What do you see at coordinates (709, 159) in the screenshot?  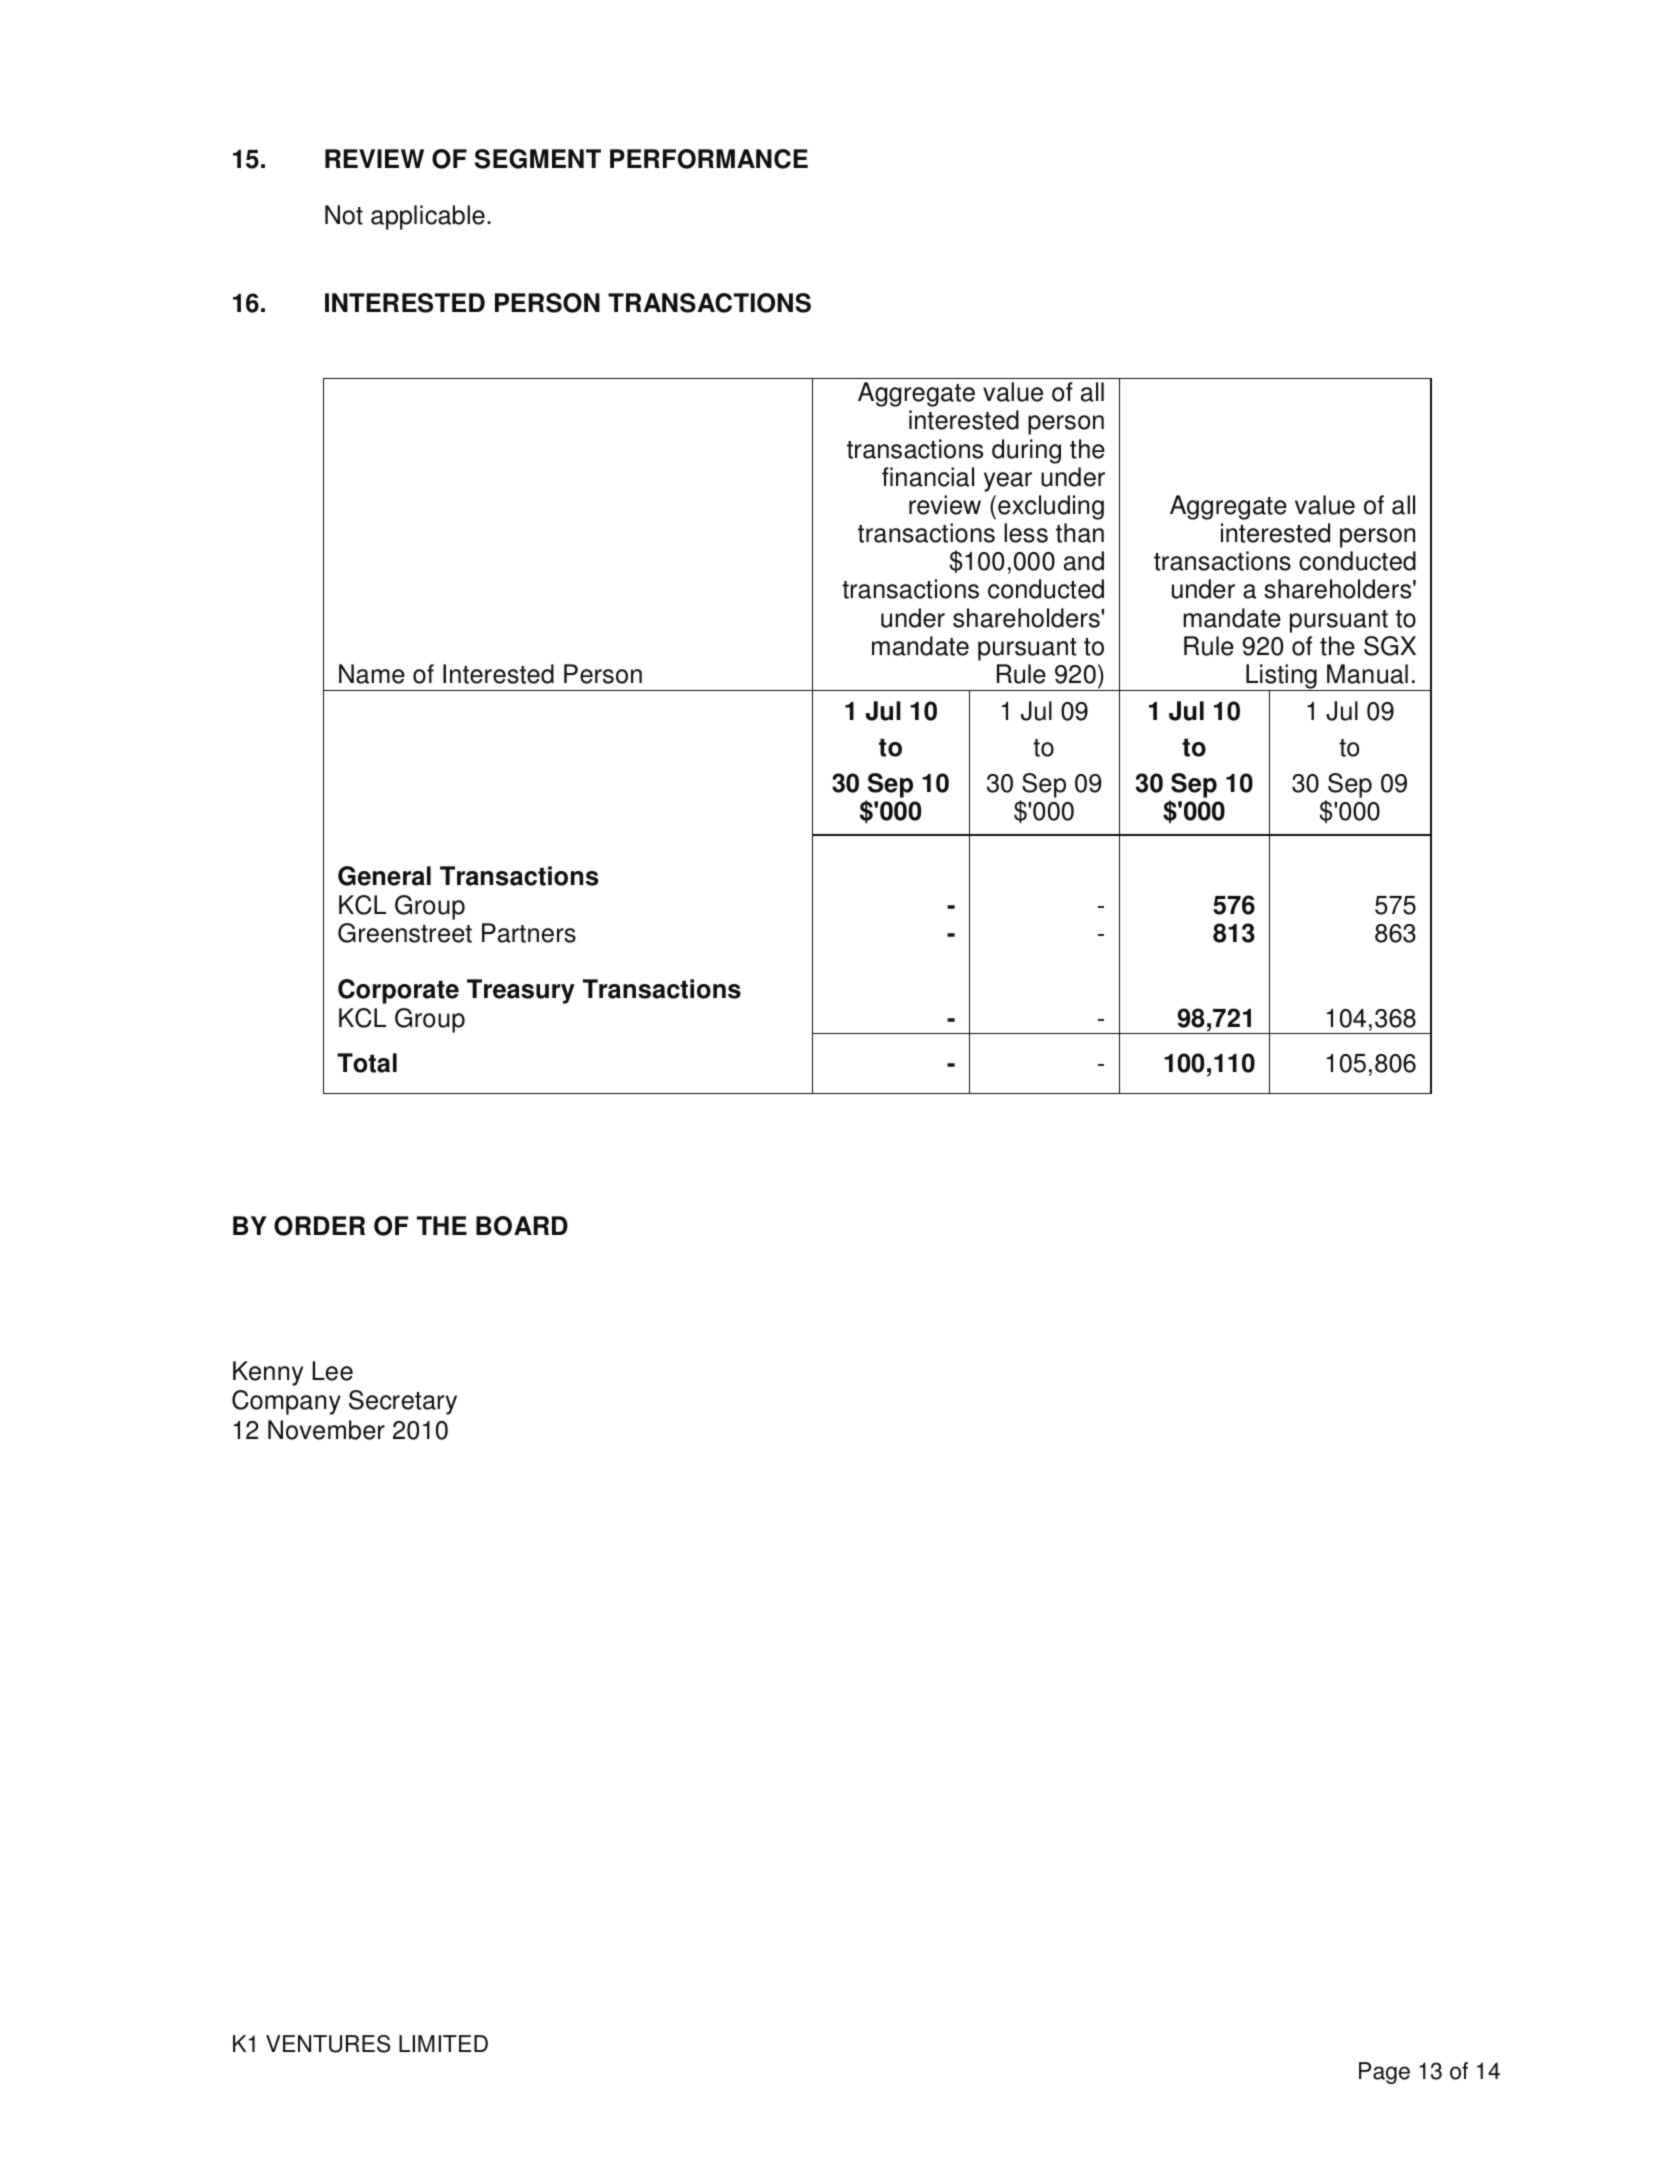 I see `PERFORMANCE` at bounding box center [709, 159].
